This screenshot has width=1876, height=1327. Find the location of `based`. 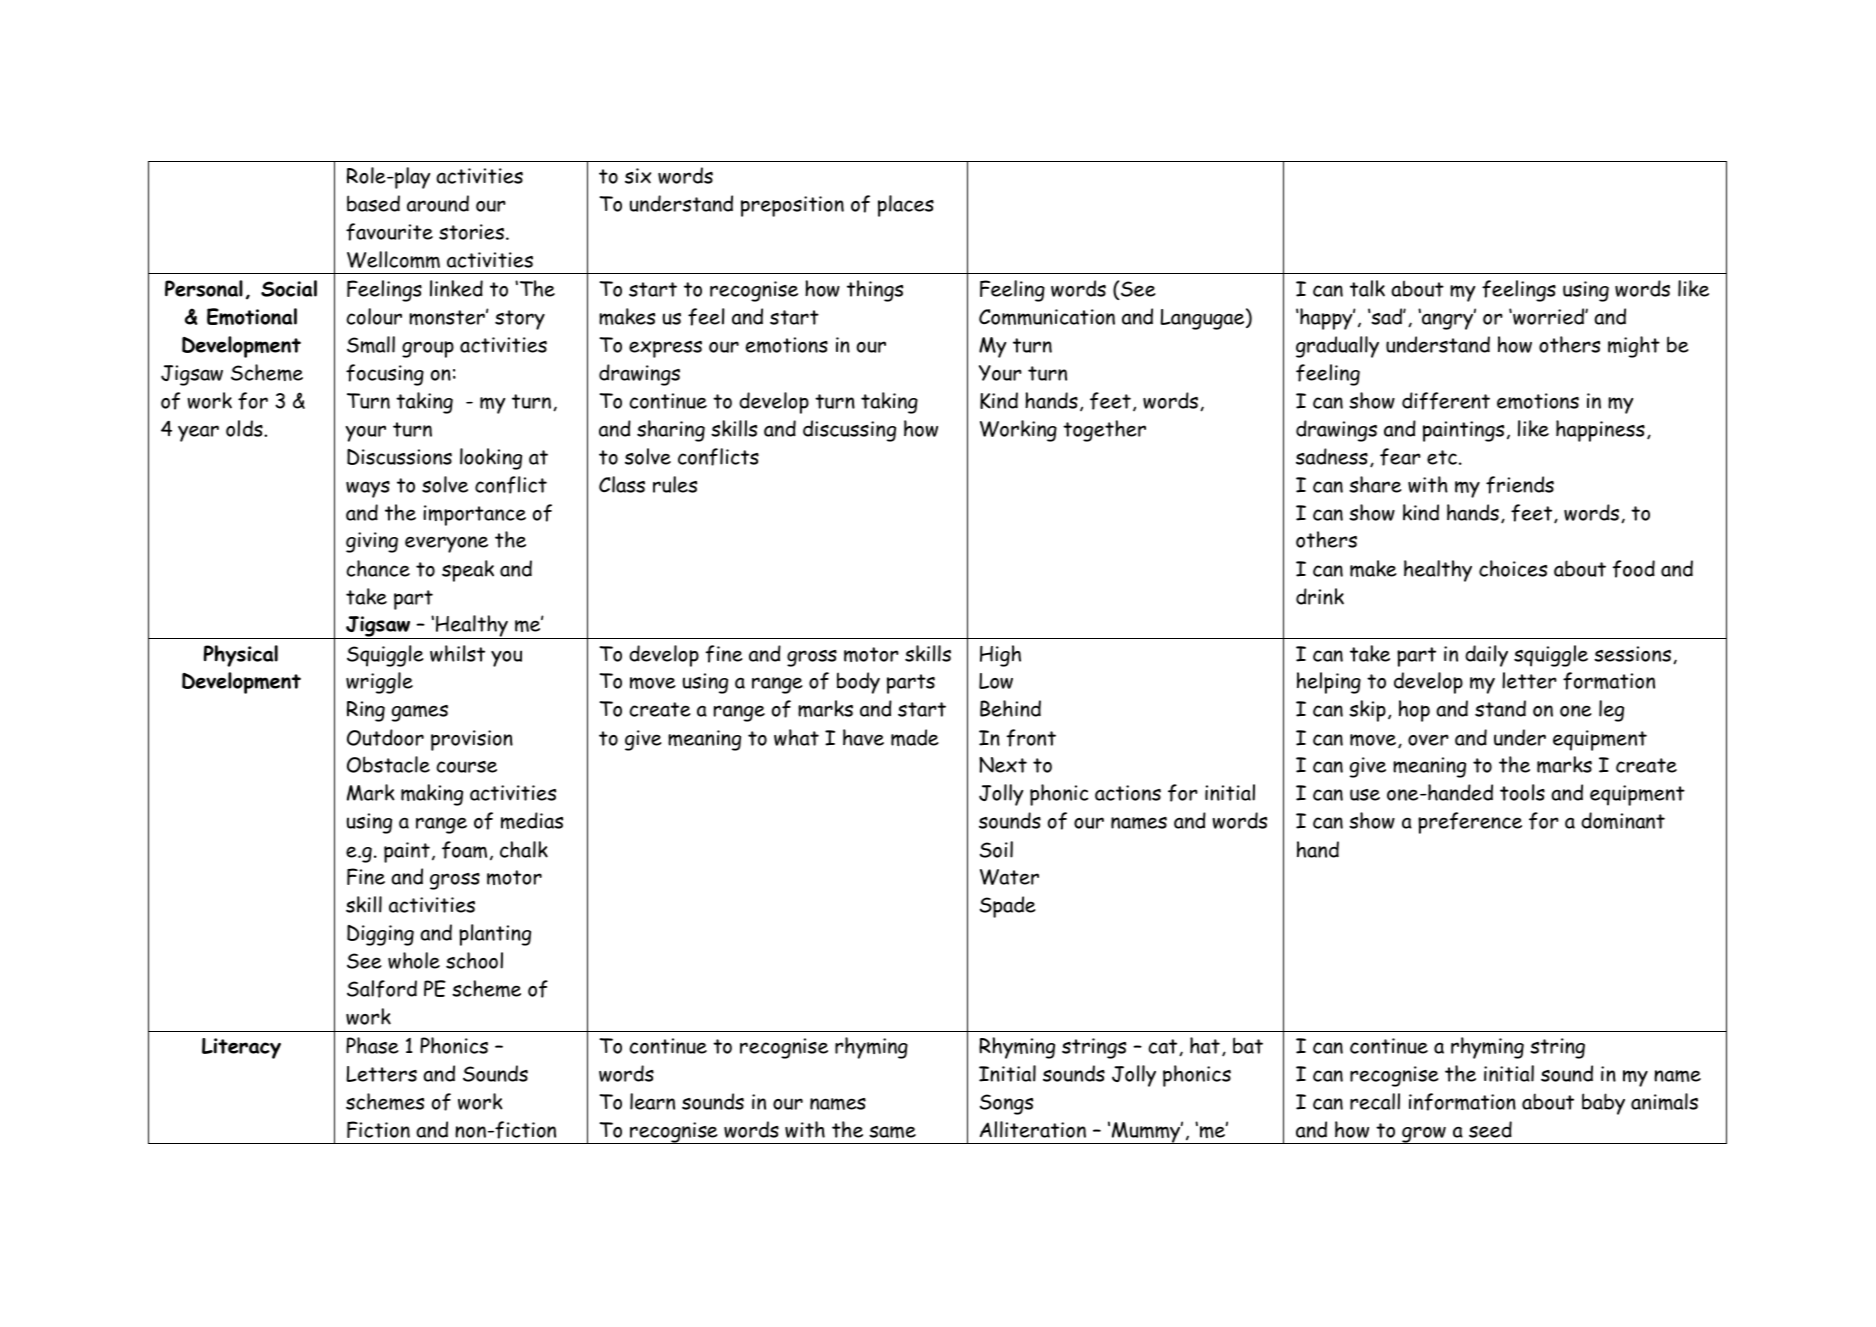

based is located at coordinates (373, 203).
